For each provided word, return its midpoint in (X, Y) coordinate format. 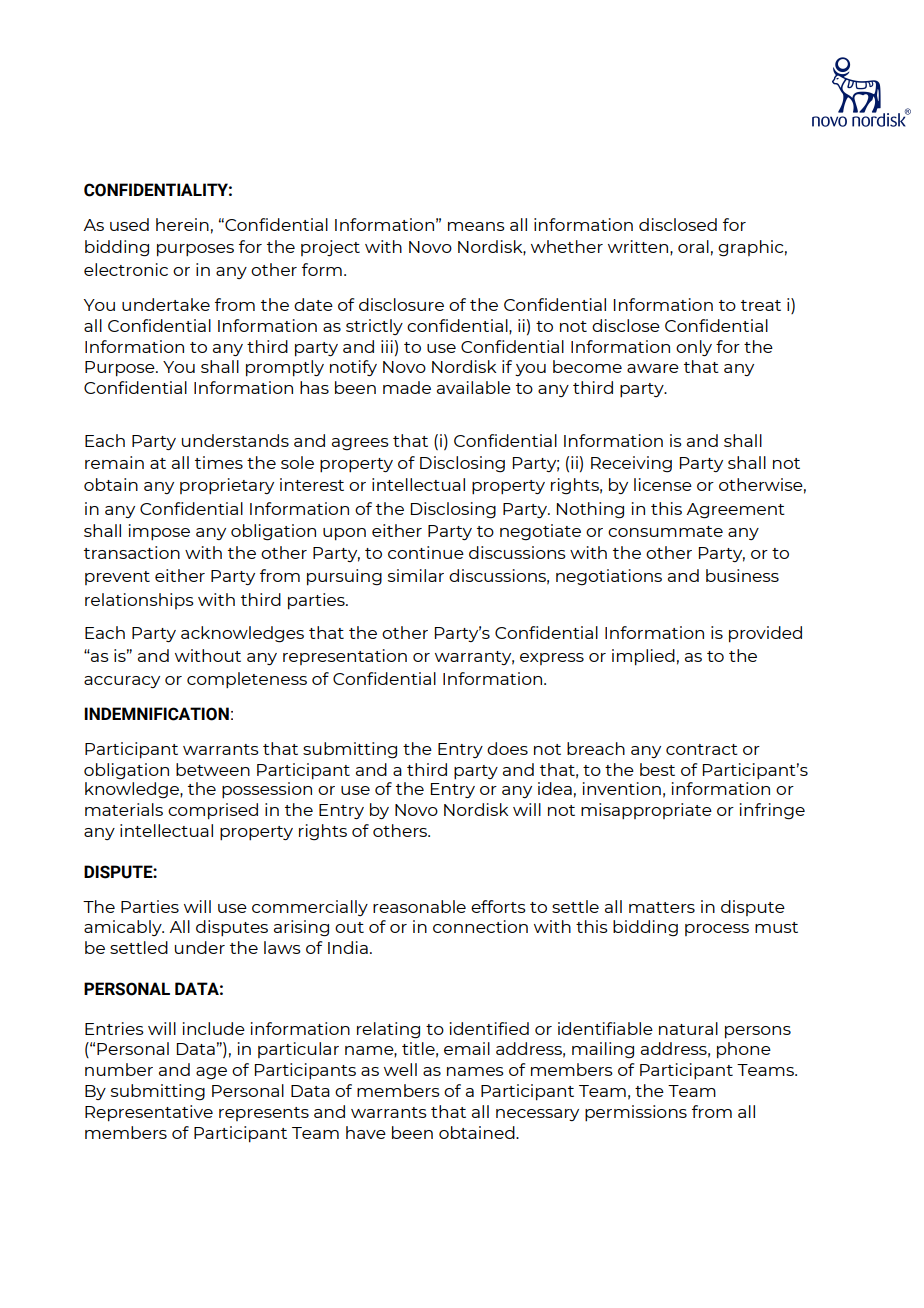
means (476, 226)
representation (345, 657)
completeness (247, 680)
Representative (149, 1113)
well (400, 1069)
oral (693, 246)
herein (182, 224)
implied (643, 657)
